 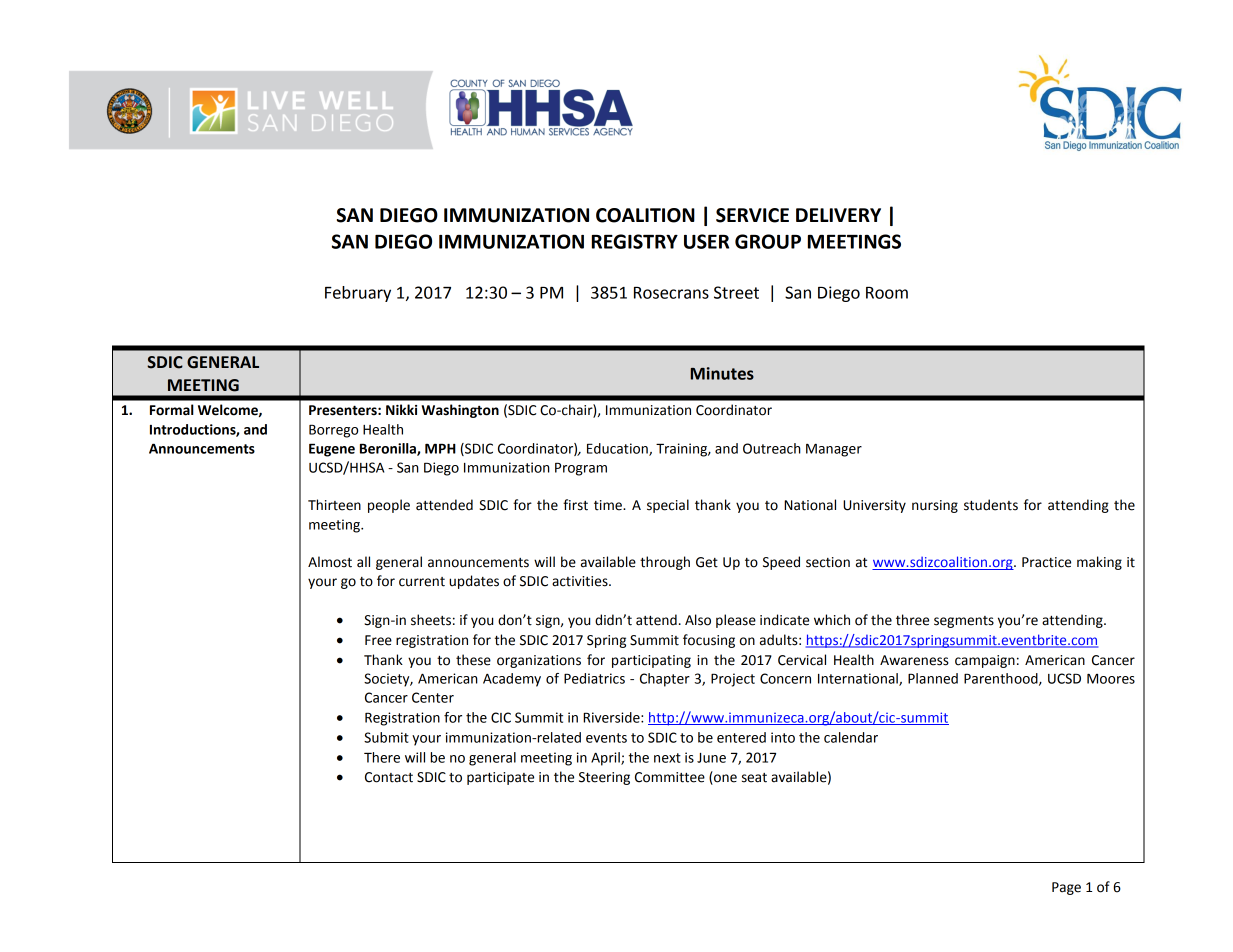 What do you see at coordinates (604, 778) in the screenshot?
I see `Steering` at bounding box center [604, 778].
